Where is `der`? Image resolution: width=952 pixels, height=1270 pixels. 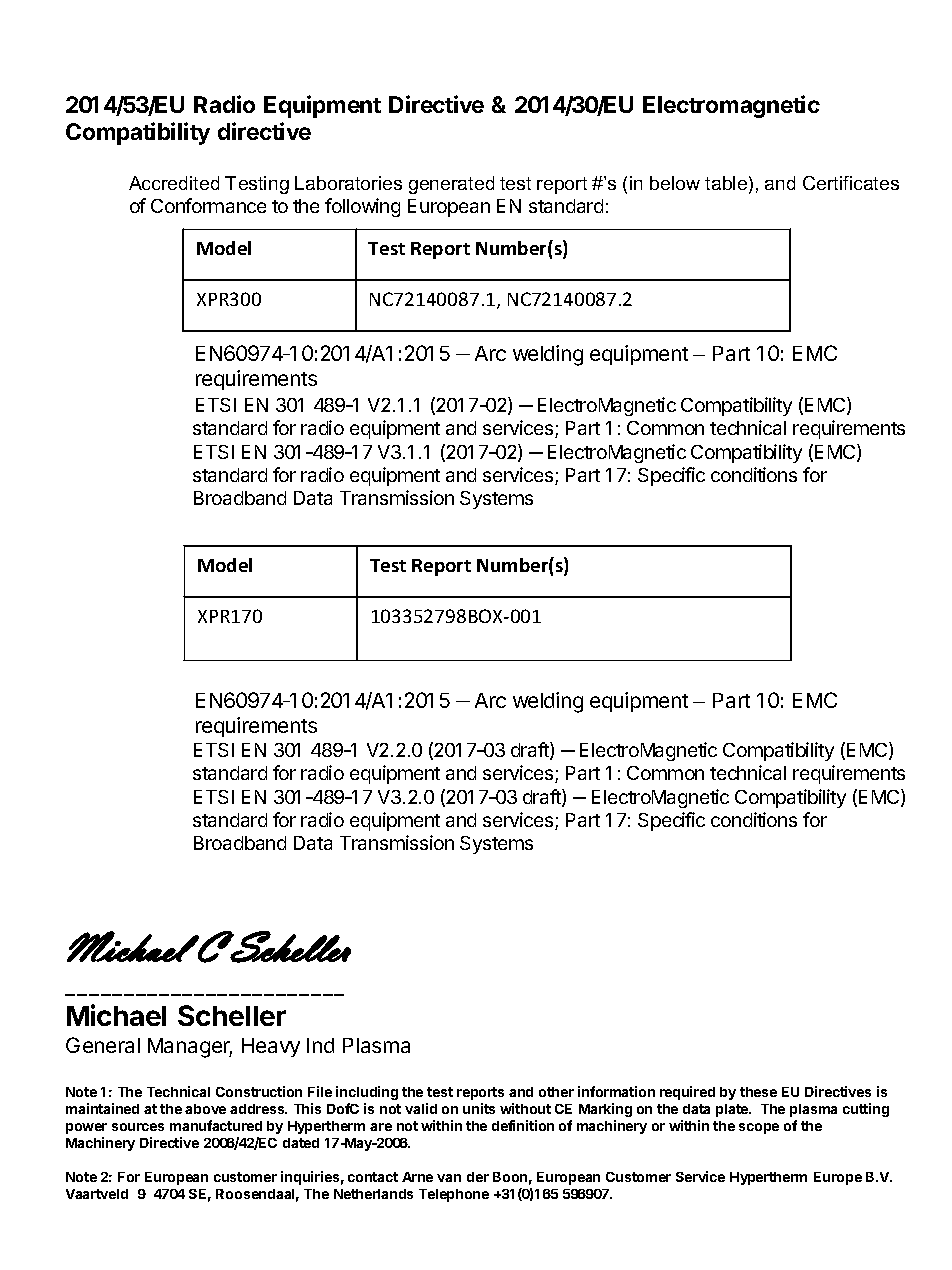 der is located at coordinates (478, 1177).
